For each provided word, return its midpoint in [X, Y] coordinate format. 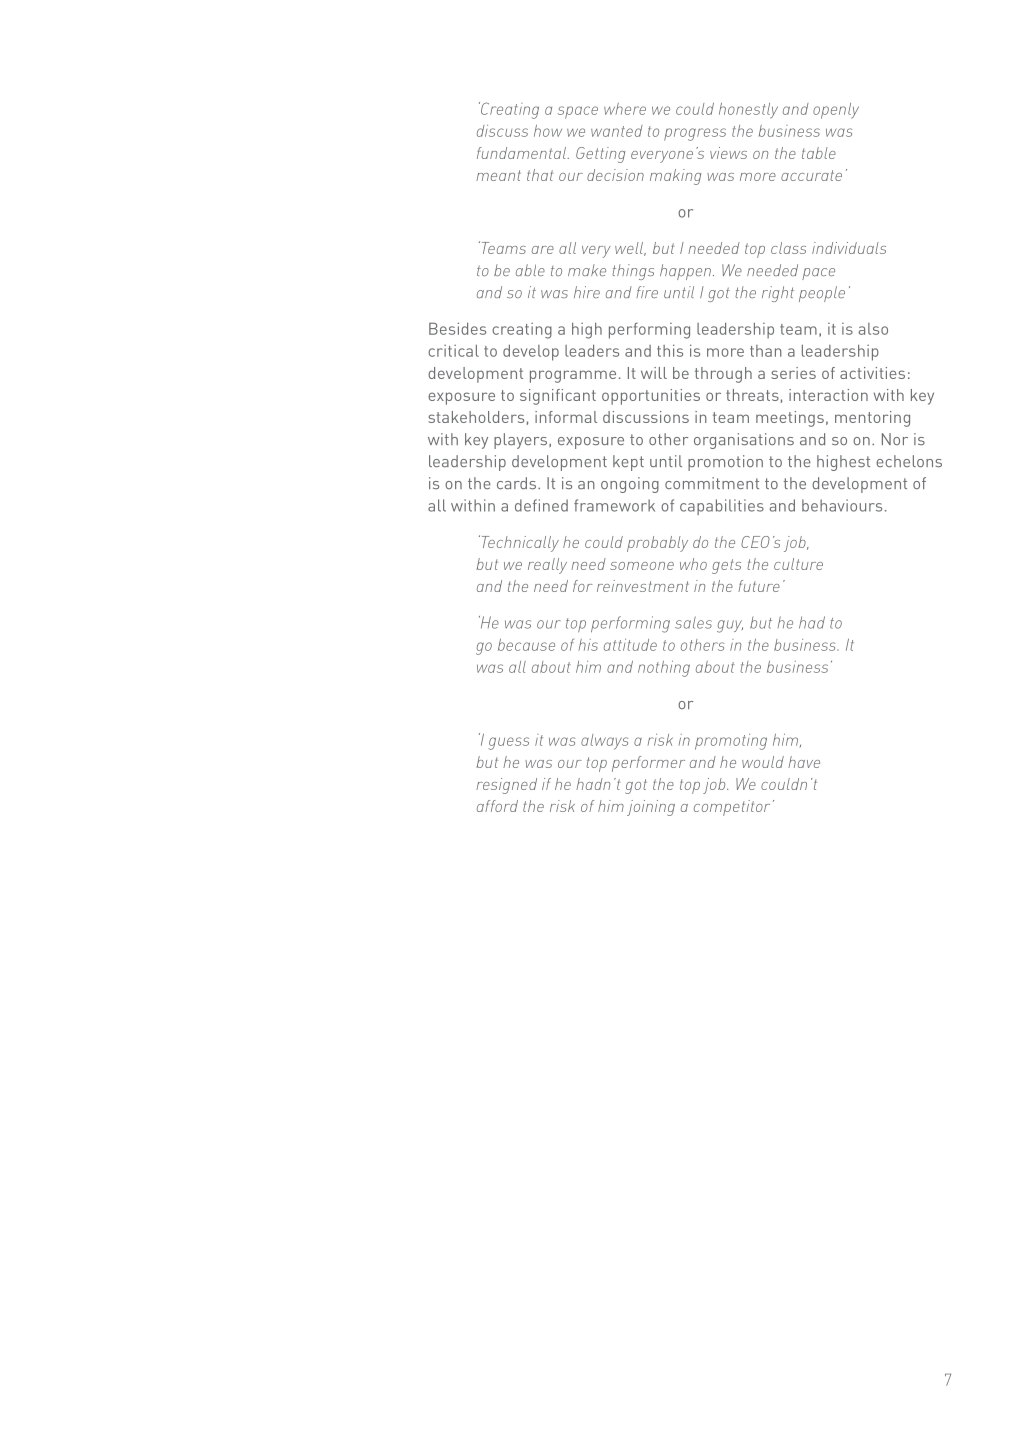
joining [651, 808]
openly [836, 111]
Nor [895, 439]
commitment [712, 483]
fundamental [522, 153]
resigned [506, 786]
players [522, 441]
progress [695, 134]
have [804, 762]
